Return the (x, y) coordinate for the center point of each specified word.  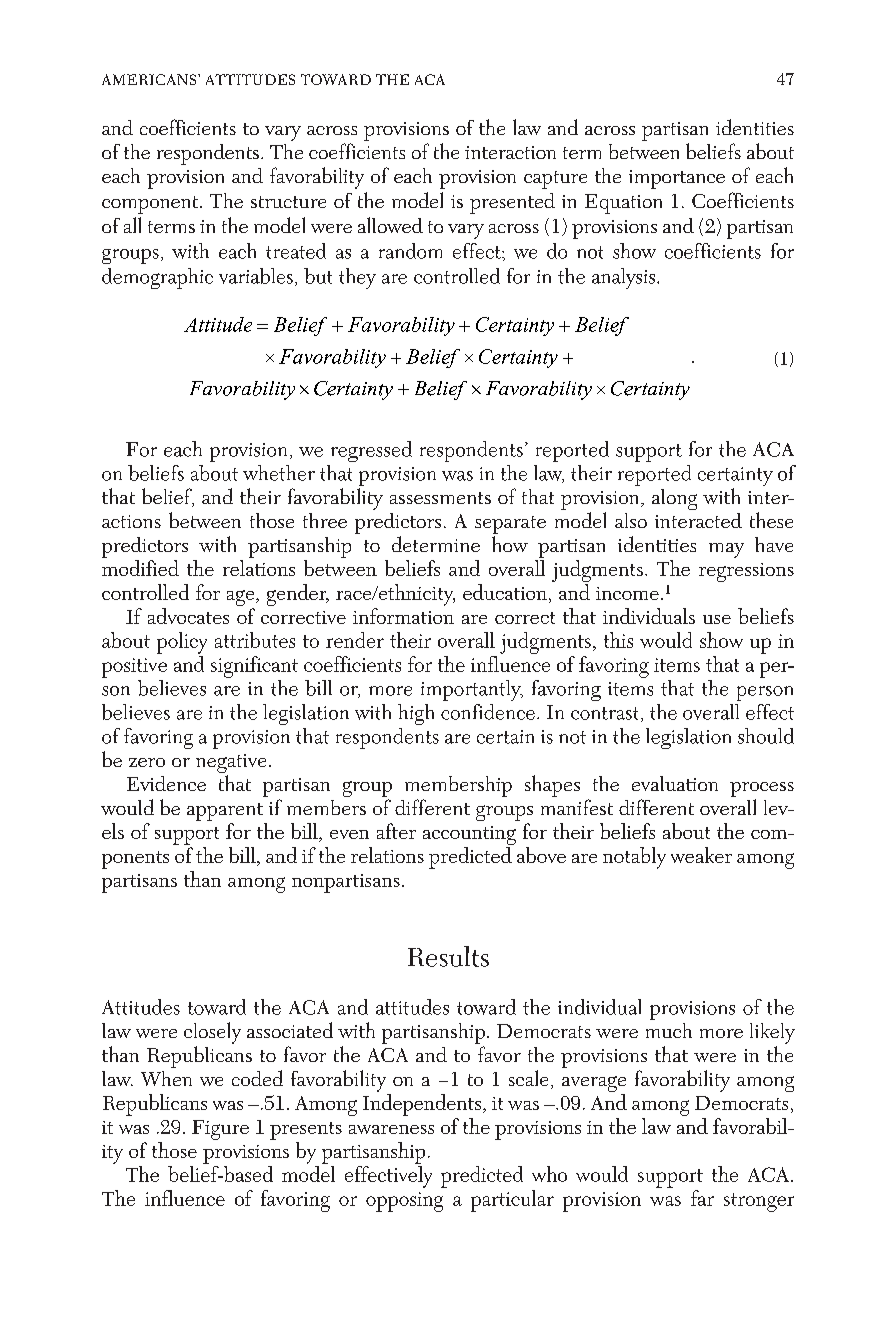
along (674, 499)
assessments (440, 498)
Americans (150, 79)
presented (512, 203)
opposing (404, 1202)
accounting (469, 835)
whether (279, 473)
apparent (226, 813)
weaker (701, 855)
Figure (220, 1130)
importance (677, 179)
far (702, 1198)
